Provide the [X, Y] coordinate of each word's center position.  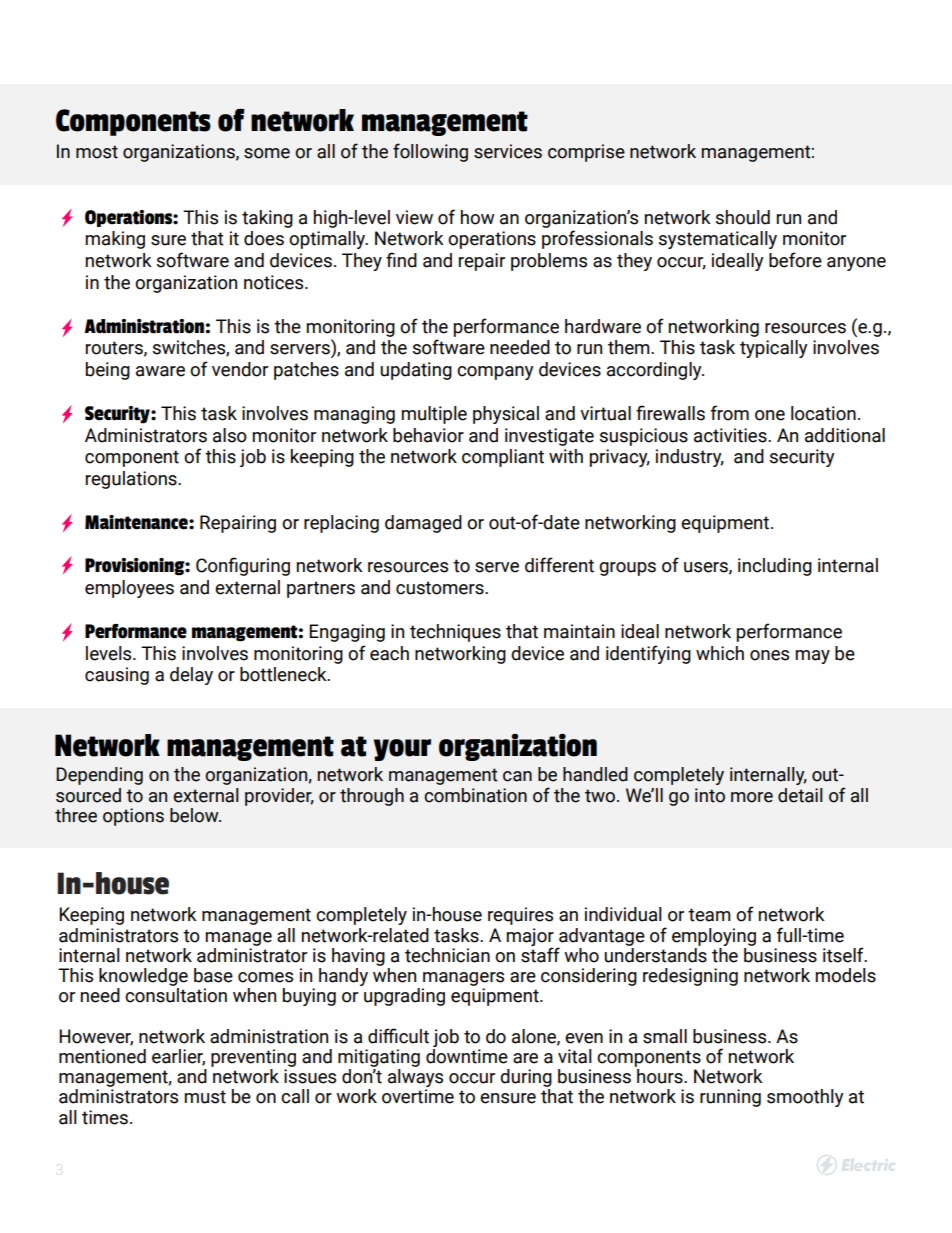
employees [129, 589]
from [729, 413]
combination [475, 795]
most [97, 152]
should [743, 217]
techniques [455, 633]
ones [769, 655]
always [415, 1079]
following [430, 152]
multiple [434, 415]
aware [160, 371]
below [195, 815]
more [752, 797]
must [205, 1097]
